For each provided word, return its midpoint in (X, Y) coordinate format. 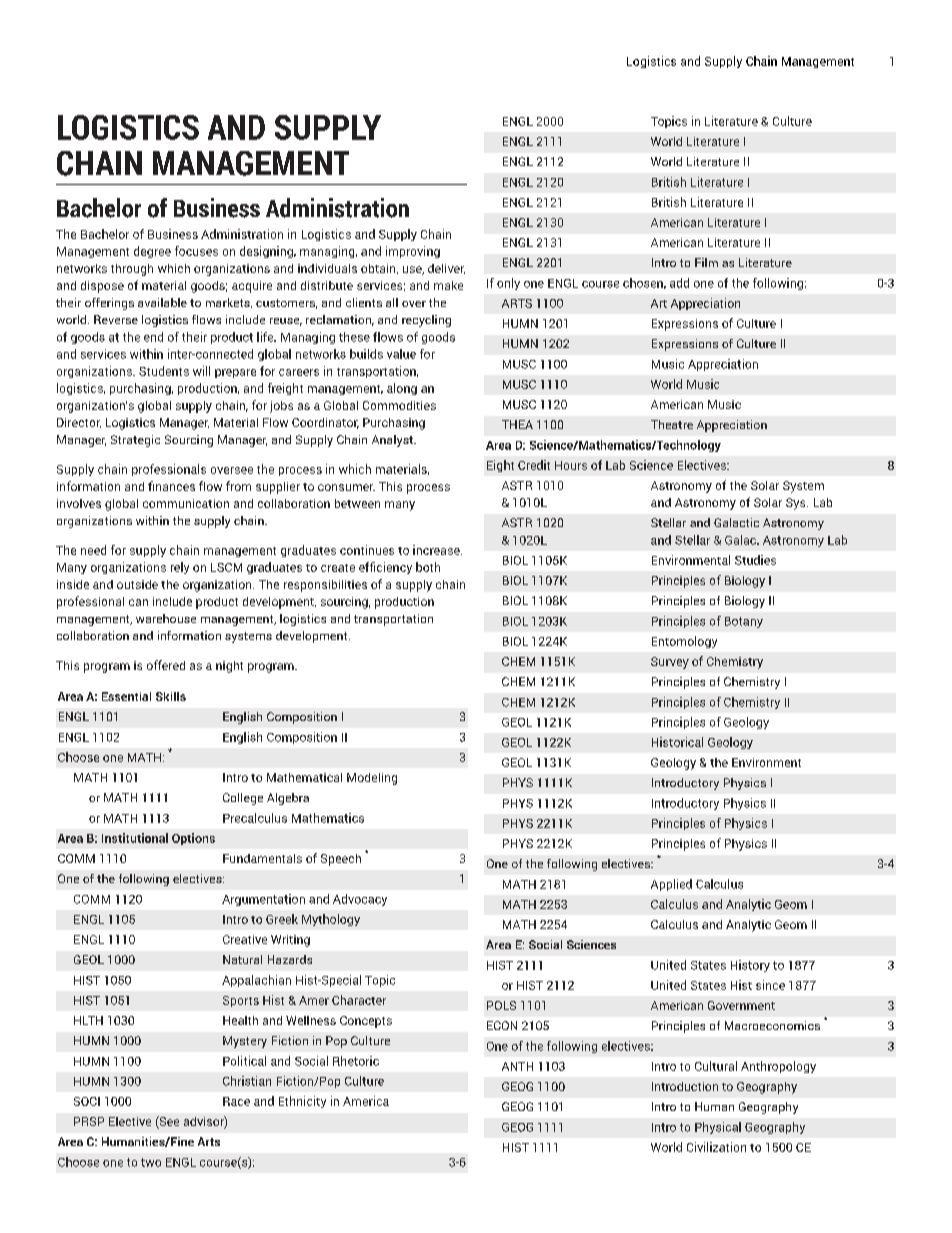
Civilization (716, 1147)
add (679, 283)
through (132, 270)
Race (236, 1101)
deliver (446, 269)
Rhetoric (356, 1061)
